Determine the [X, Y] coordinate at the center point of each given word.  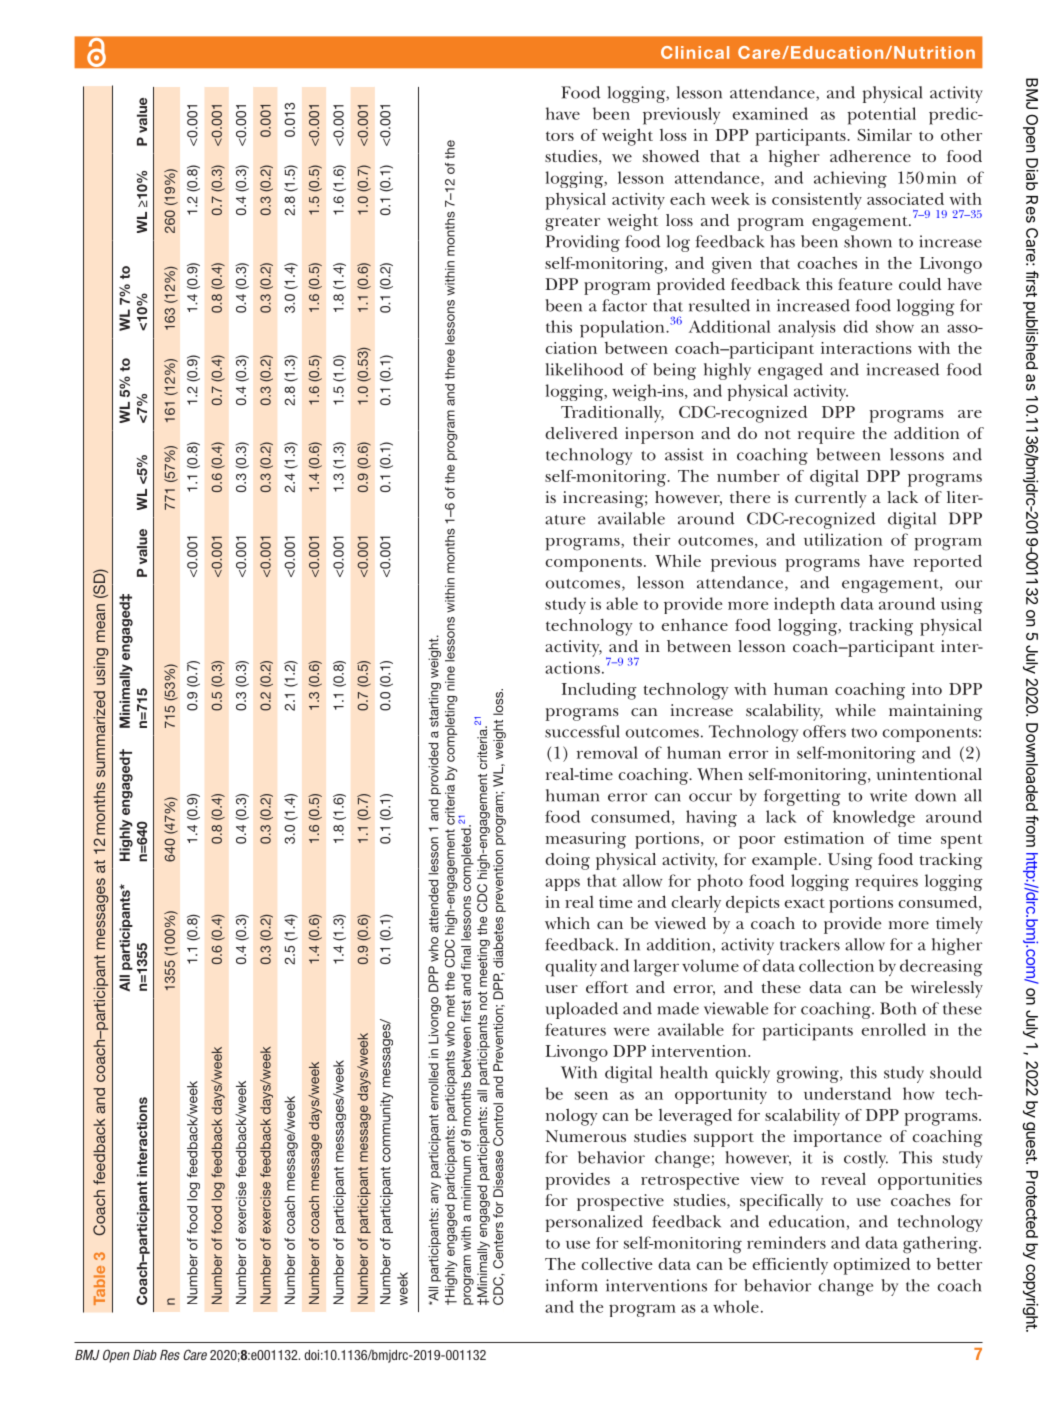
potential [881, 116]
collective [617, 1264]
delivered [581, 433]
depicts [753, 904]
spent [961, 841]
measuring [586, 840]
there [750, 497]
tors [560, 136]
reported [948, 563]
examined [770, 113]
